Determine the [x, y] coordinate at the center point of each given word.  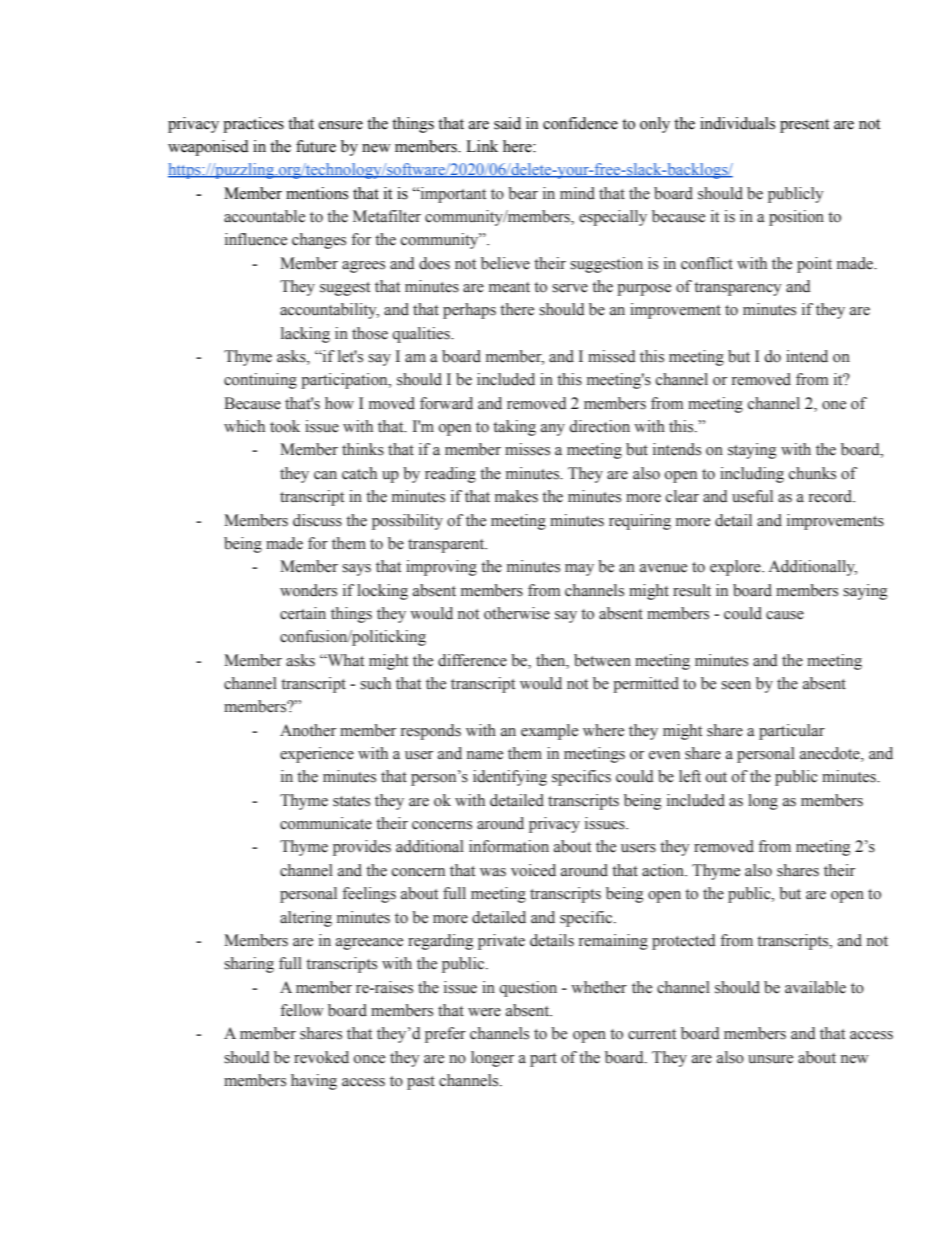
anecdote [831, 754]
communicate [326, 823]
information [509, 846]
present [804, 126]
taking [514, 428]
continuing [260, 381]
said [507, 123]
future [316, 146]
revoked [321, 1057]
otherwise [517, 613]
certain [303, 613]
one [834, 405]
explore [736, 568]
